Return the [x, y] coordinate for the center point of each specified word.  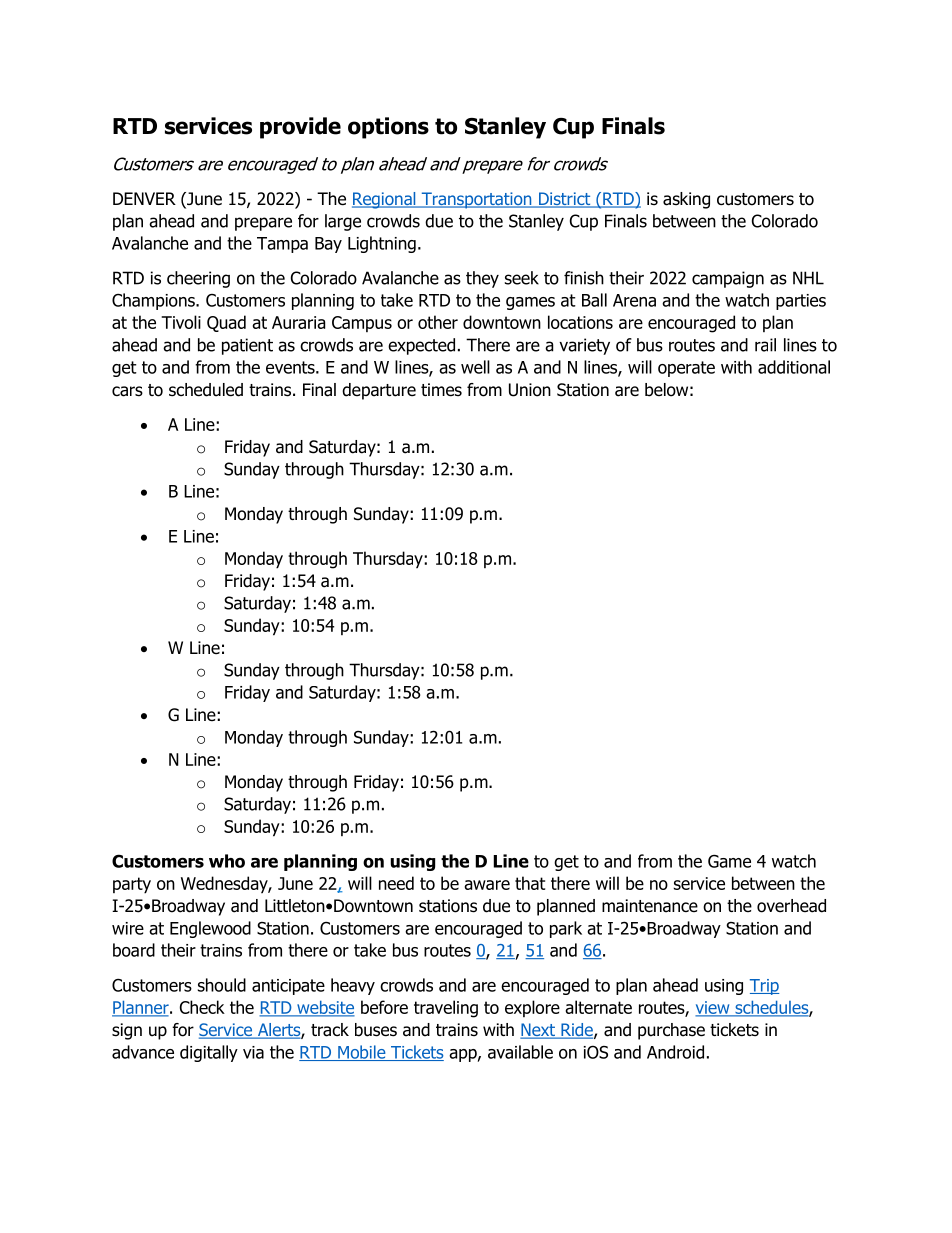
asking [686, 200]
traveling [446, 1009]
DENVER [144, 198]
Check [202, 1007]
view [713, 1009]
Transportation [476, 200]
